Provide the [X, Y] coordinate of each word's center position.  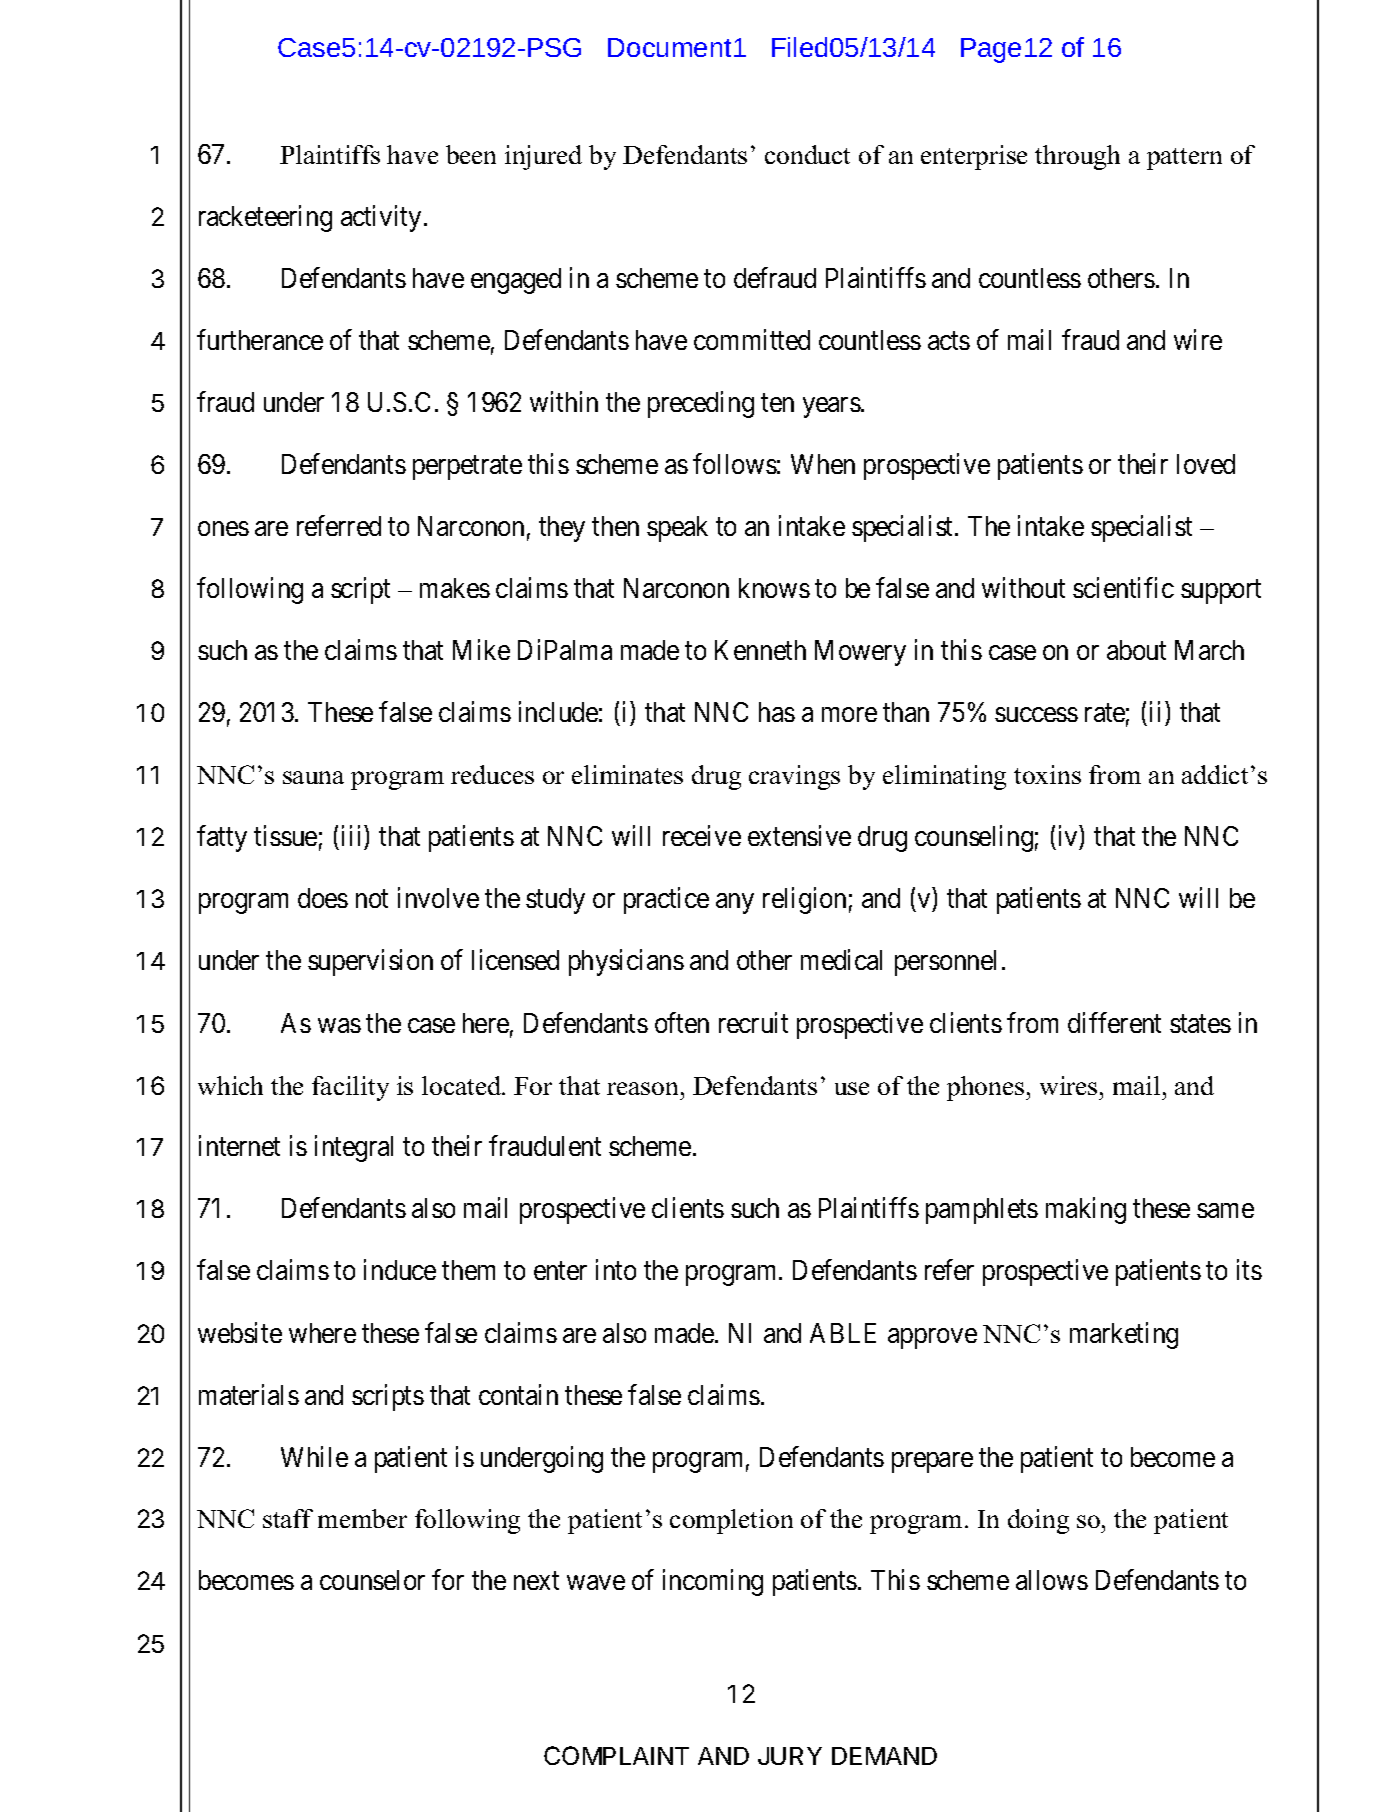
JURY [790, 1756]
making [1086, 1211]
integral [354, 1149]
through [1077, 157]
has [777, 712]
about [1136, 650]
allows [1052, 1580]
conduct [807, 154]
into [616, 1270]
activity [381, 219]
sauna [313, 777]
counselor [372, 1580]
